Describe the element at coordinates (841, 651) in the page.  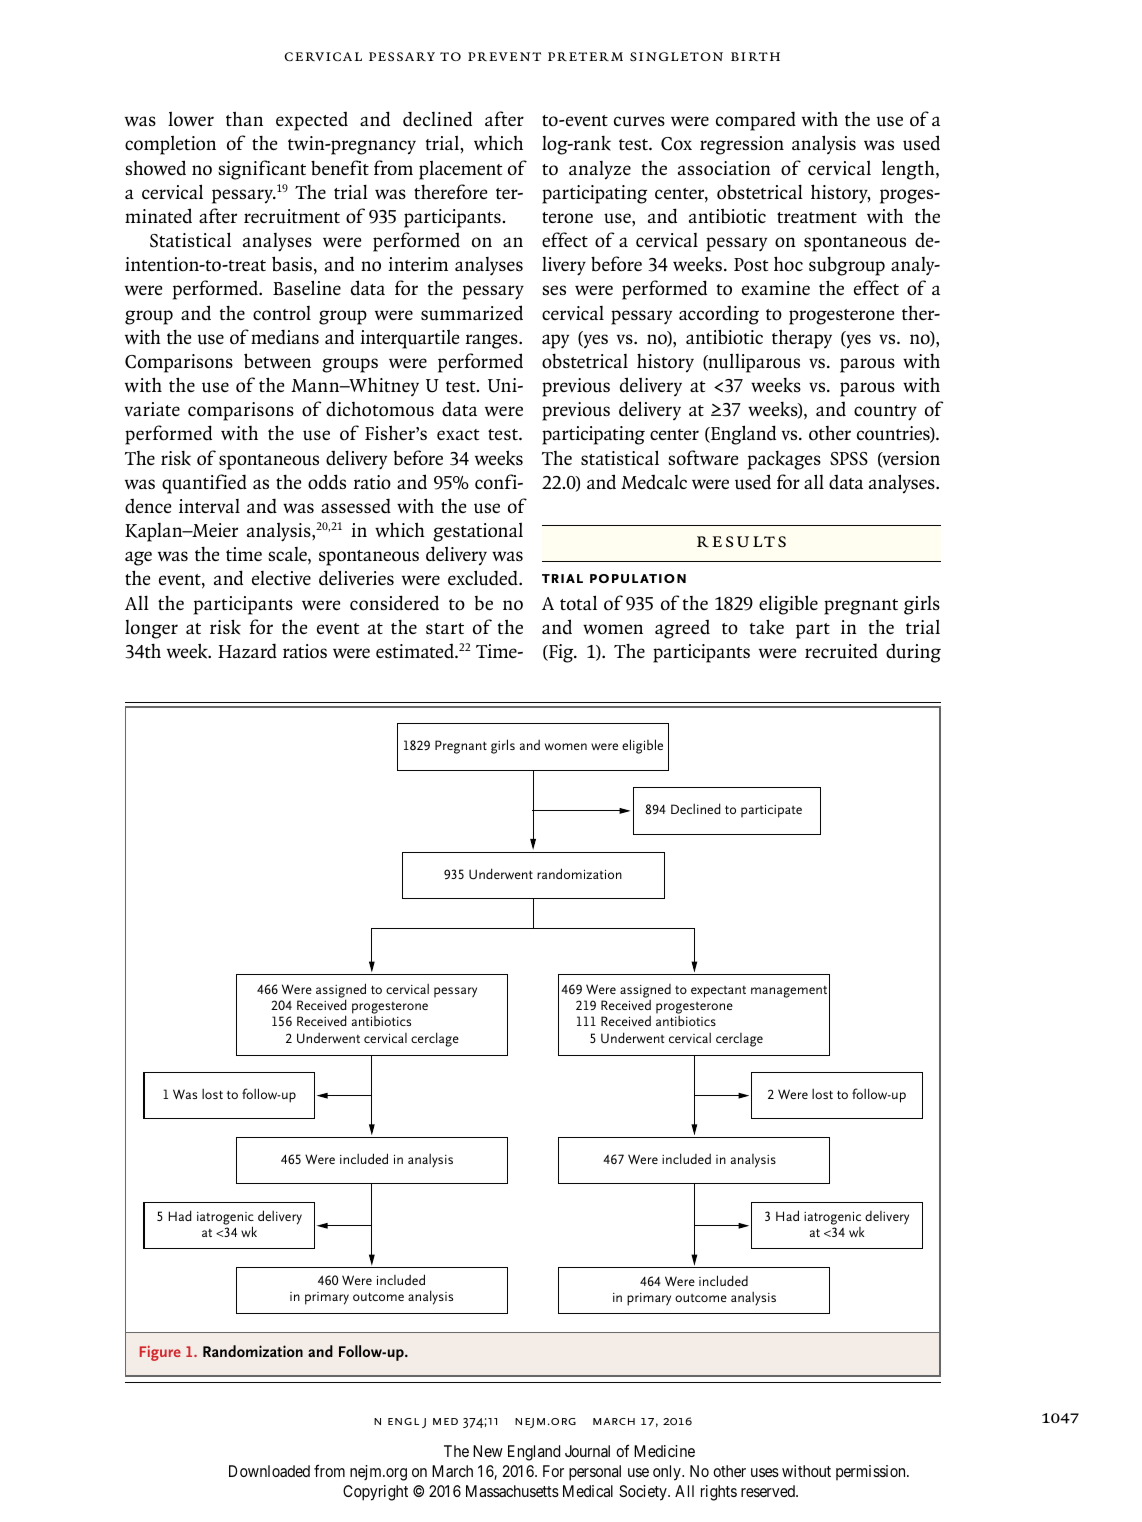
I see `recruited` at that location.
